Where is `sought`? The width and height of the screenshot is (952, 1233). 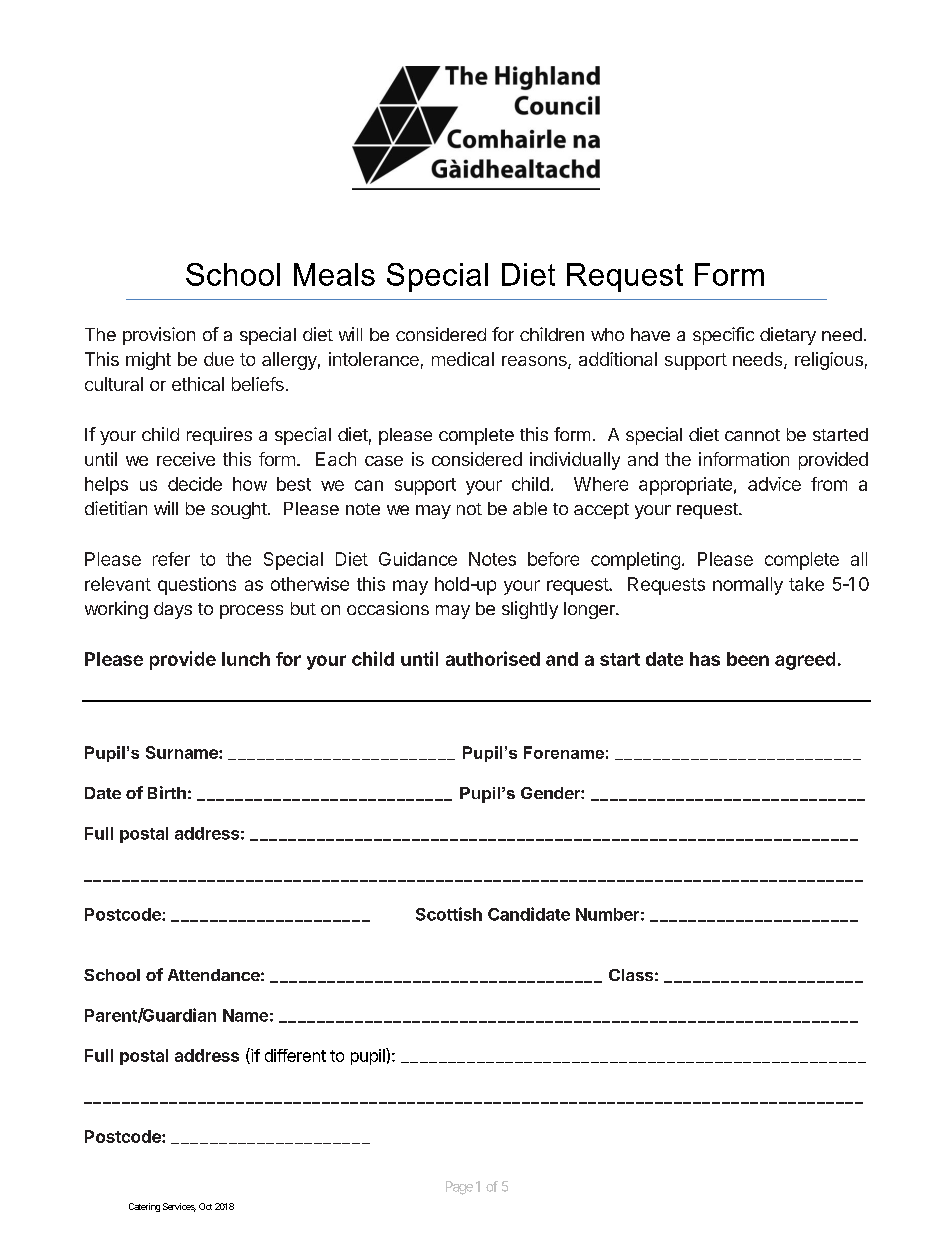
sought is located at coordinates (239, 510).
